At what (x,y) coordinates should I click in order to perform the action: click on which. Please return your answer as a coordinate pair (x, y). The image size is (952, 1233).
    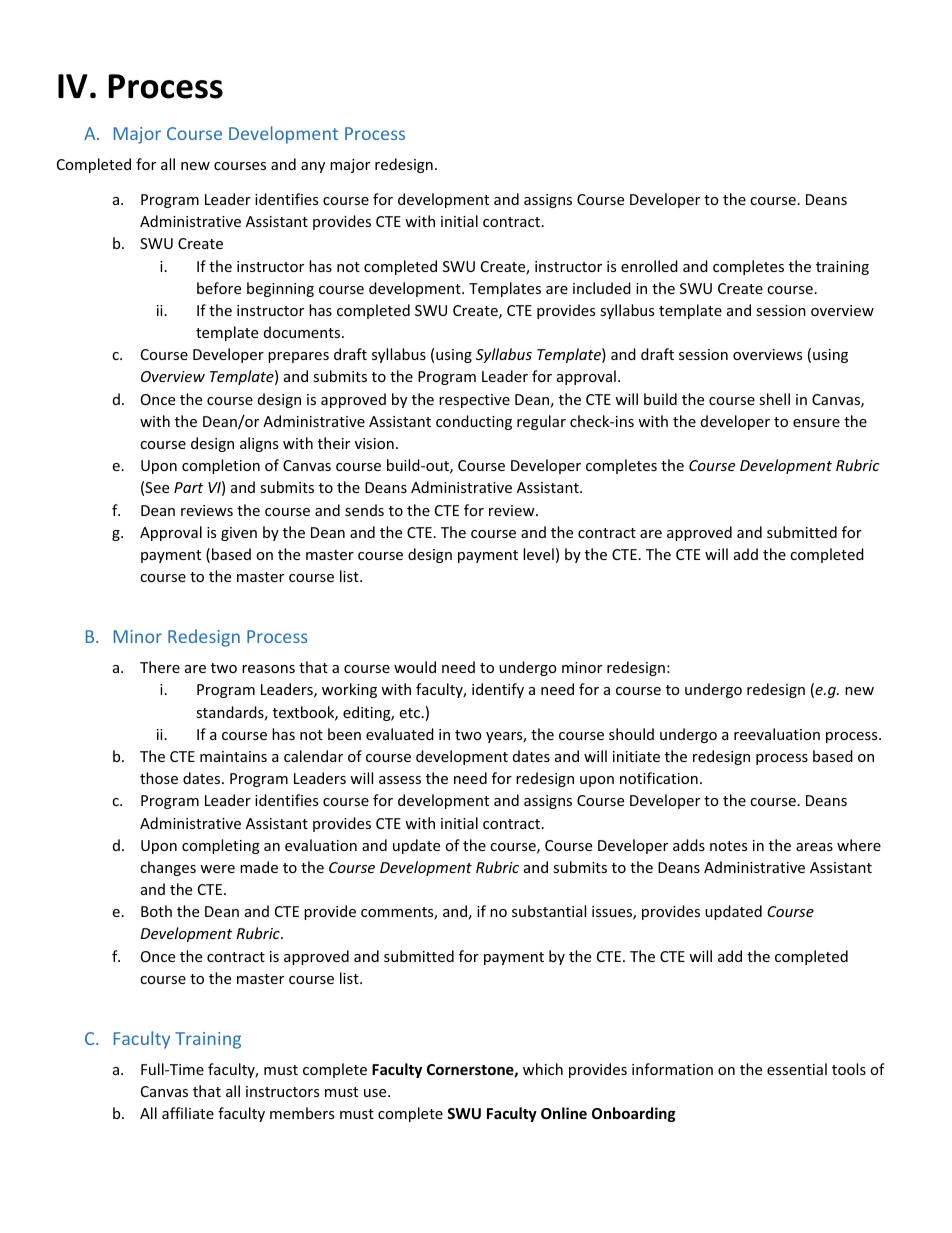
    Looking at the image, I should click on (543, 1069).
